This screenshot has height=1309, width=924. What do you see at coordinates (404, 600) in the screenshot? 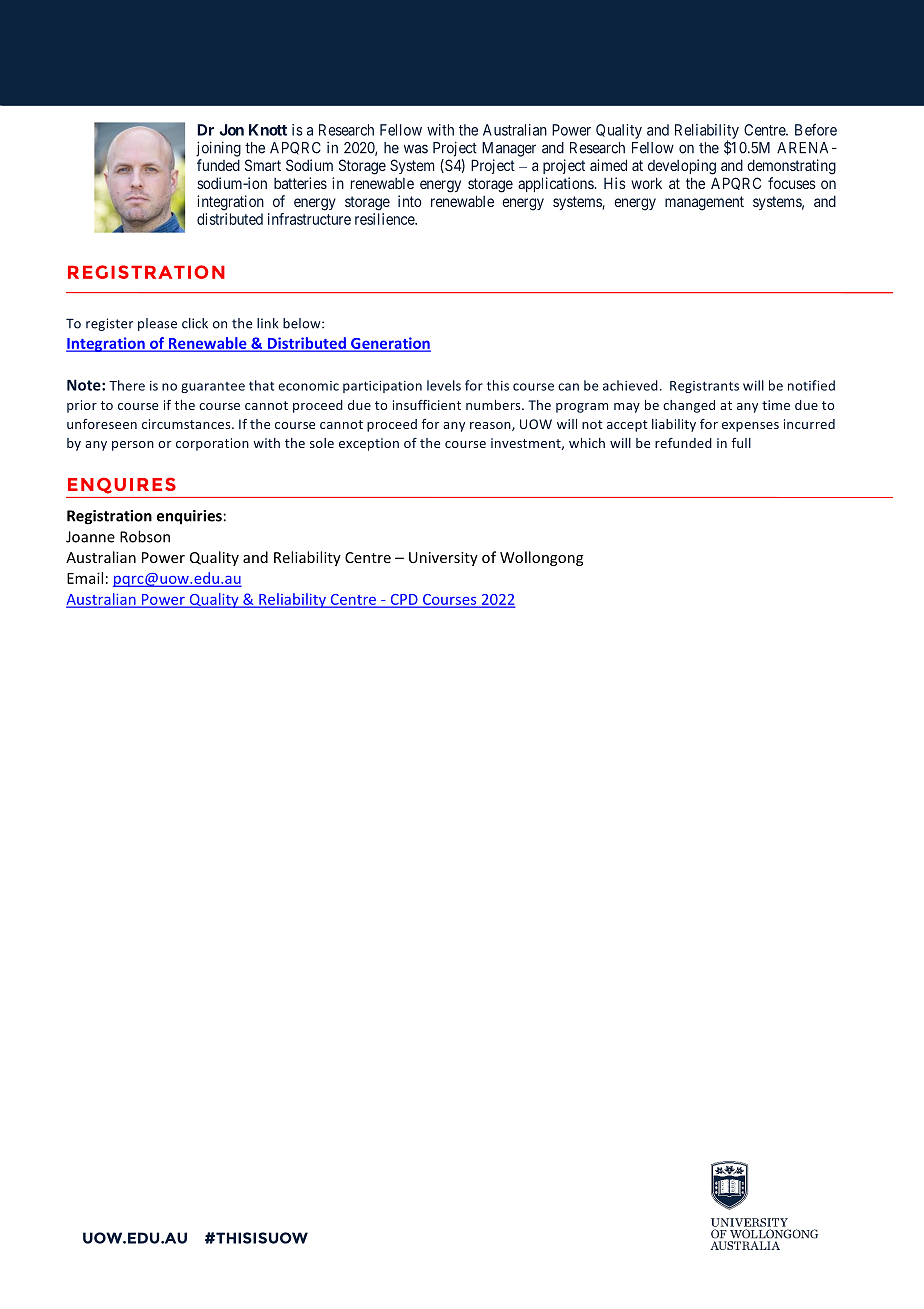
I see `CPD` at bounding box center [404, 600].
